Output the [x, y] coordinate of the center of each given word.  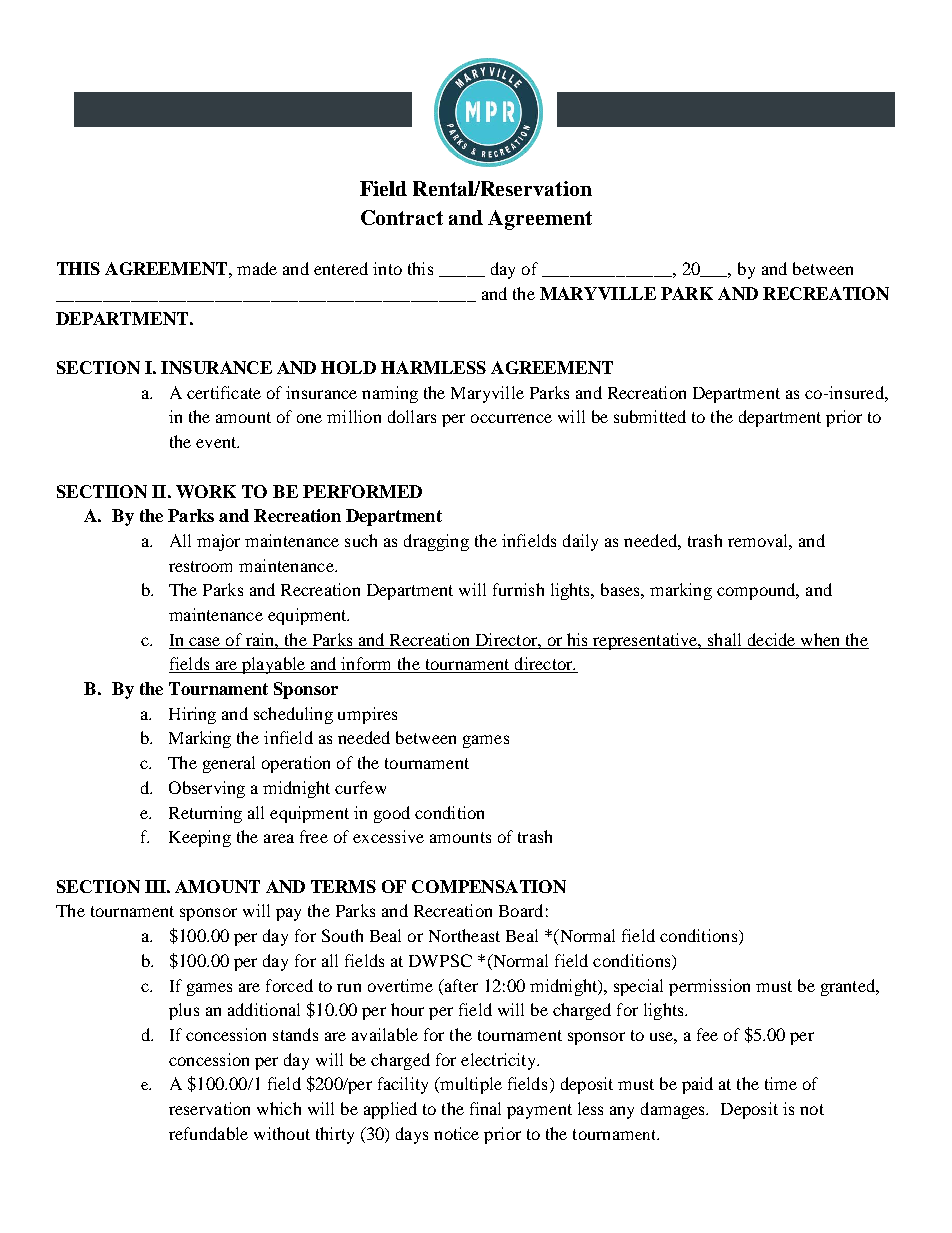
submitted [650, 416]
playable [274, 665]
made [257, 268]
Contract [402, 217]
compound [757, 591]
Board [521, 910]
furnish [518, 589]
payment [539, 1111]
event [217, 442]
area [279, 838]
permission [709, 987]
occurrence [511, 418]
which [279, 1108]
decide [771, 639]
